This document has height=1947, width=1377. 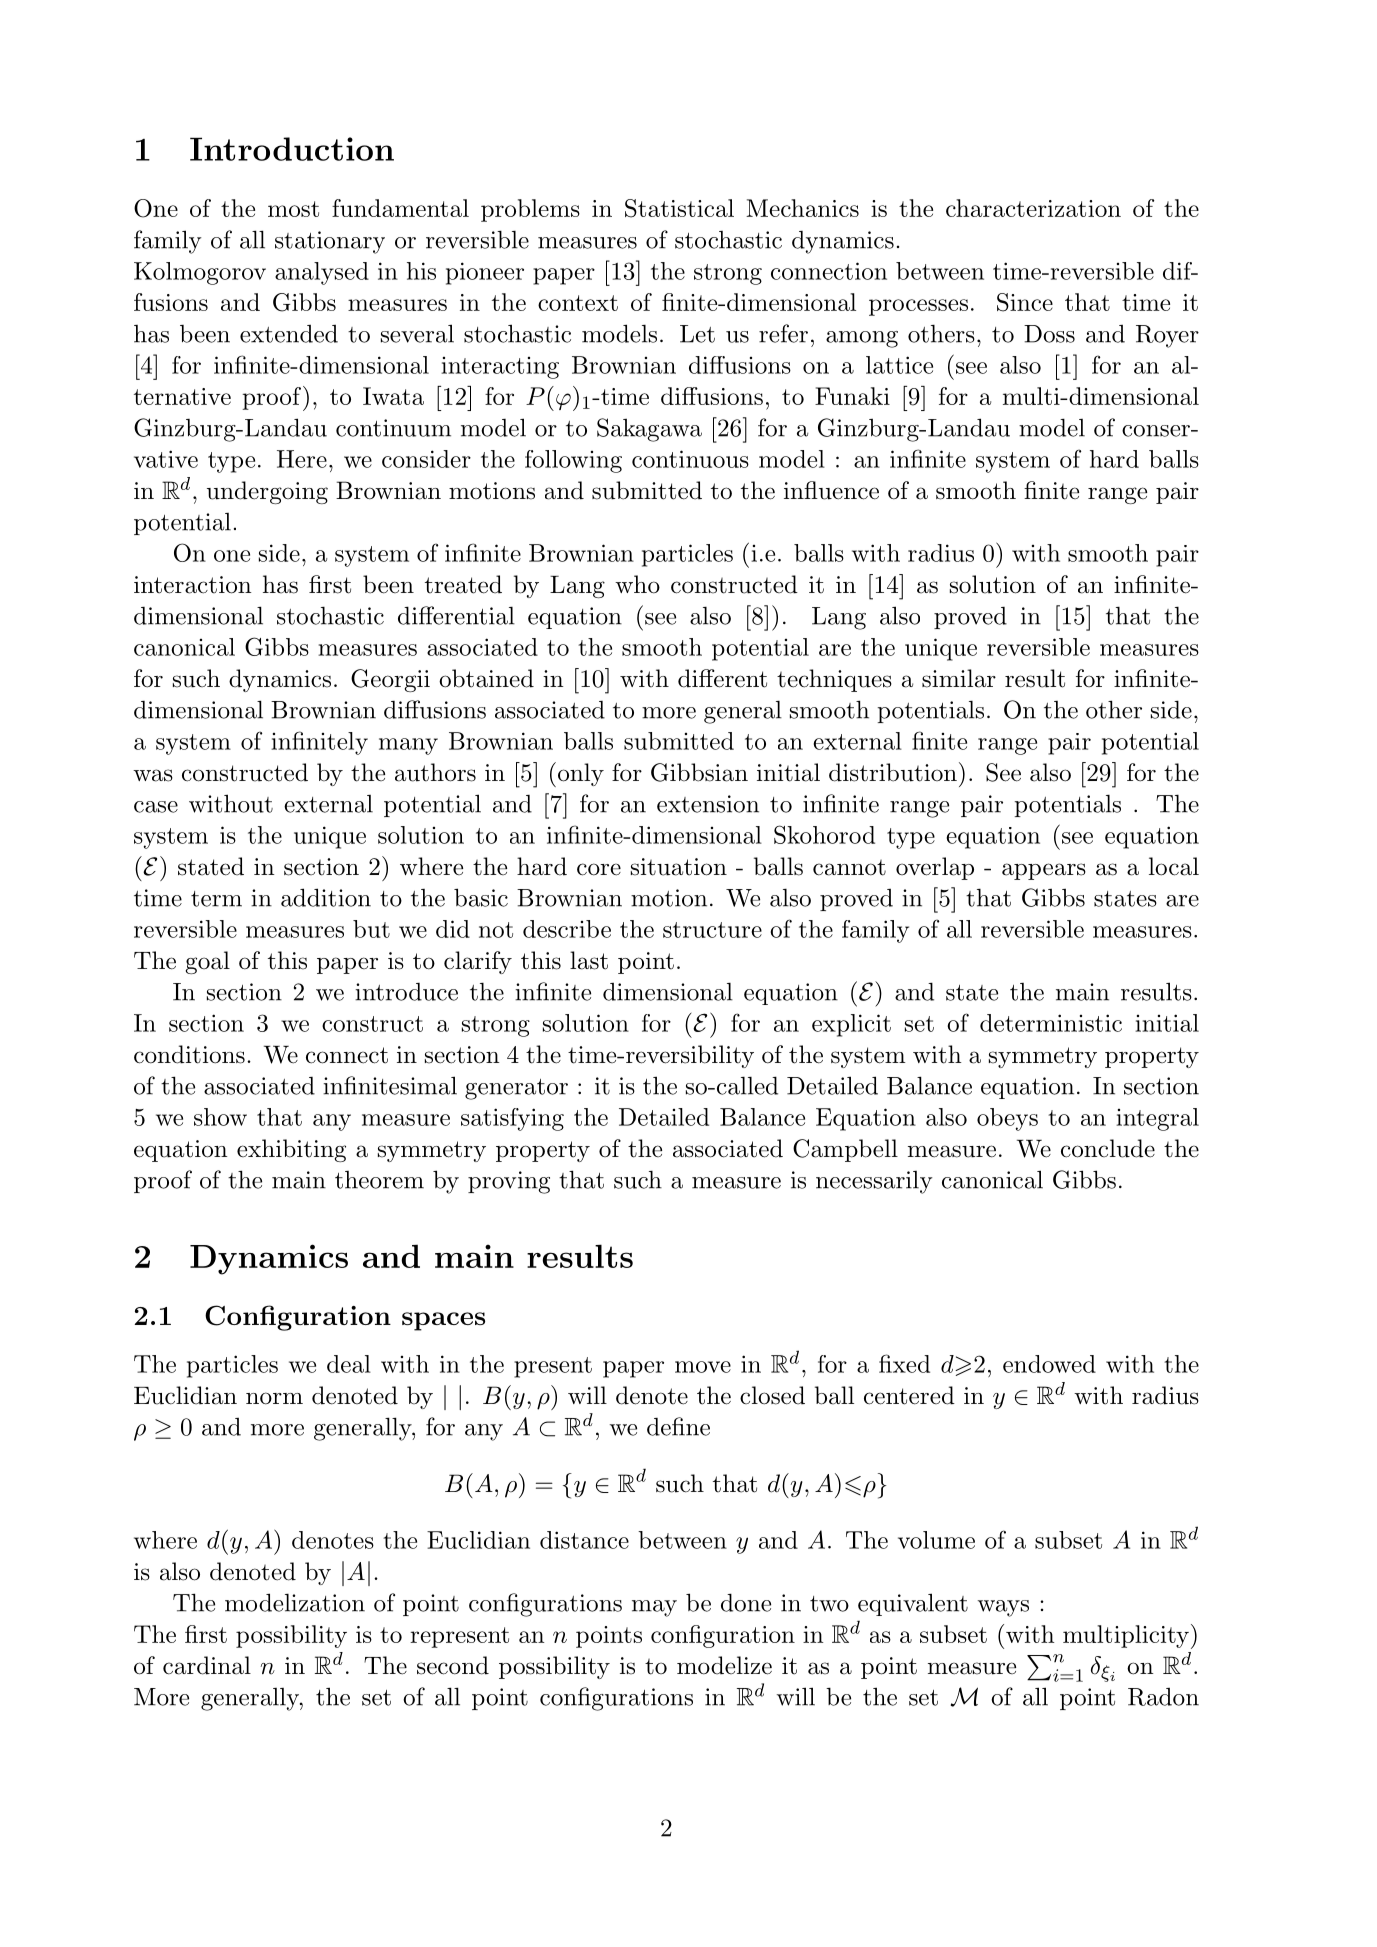 What do you see at coordinates (712, 930) in the document?
I see `structure` at bounding box center [712, 930].
